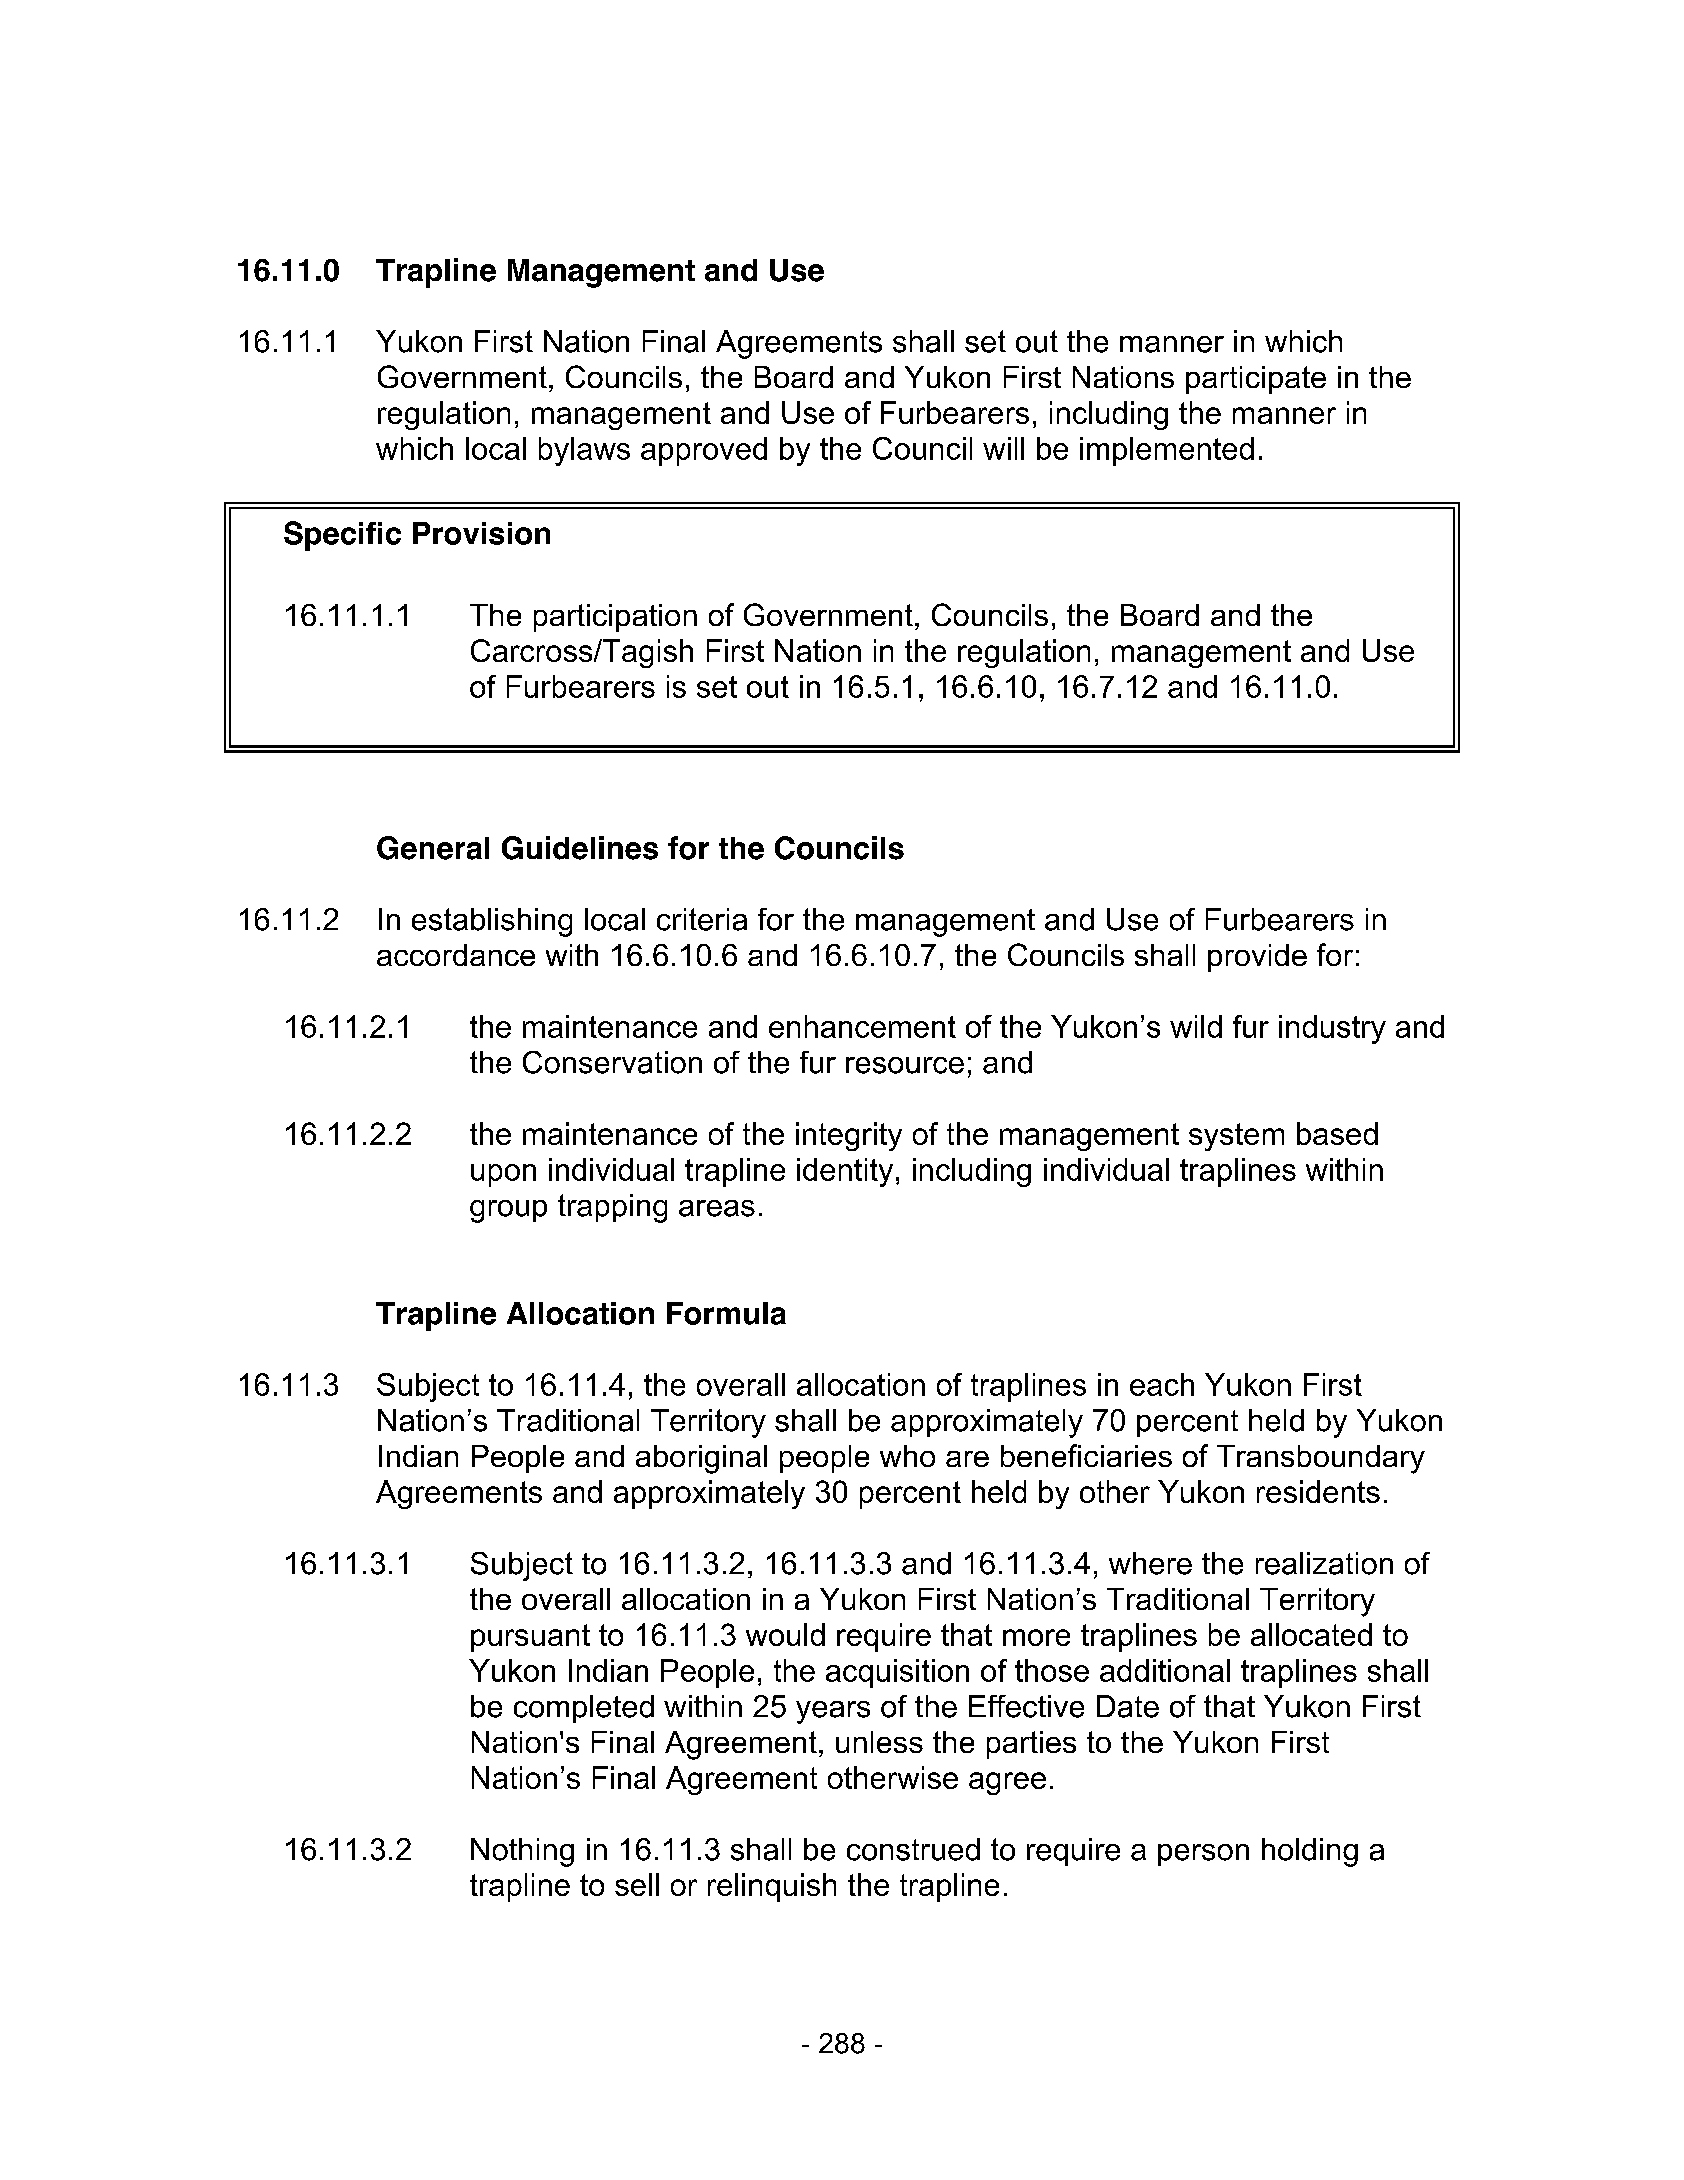 The height and width of the screenshot is (2180, 1684). What do you see at coordinates (1203, 1855) in the screenshot?
I see `person` at bounding box center [1203, 1855].
